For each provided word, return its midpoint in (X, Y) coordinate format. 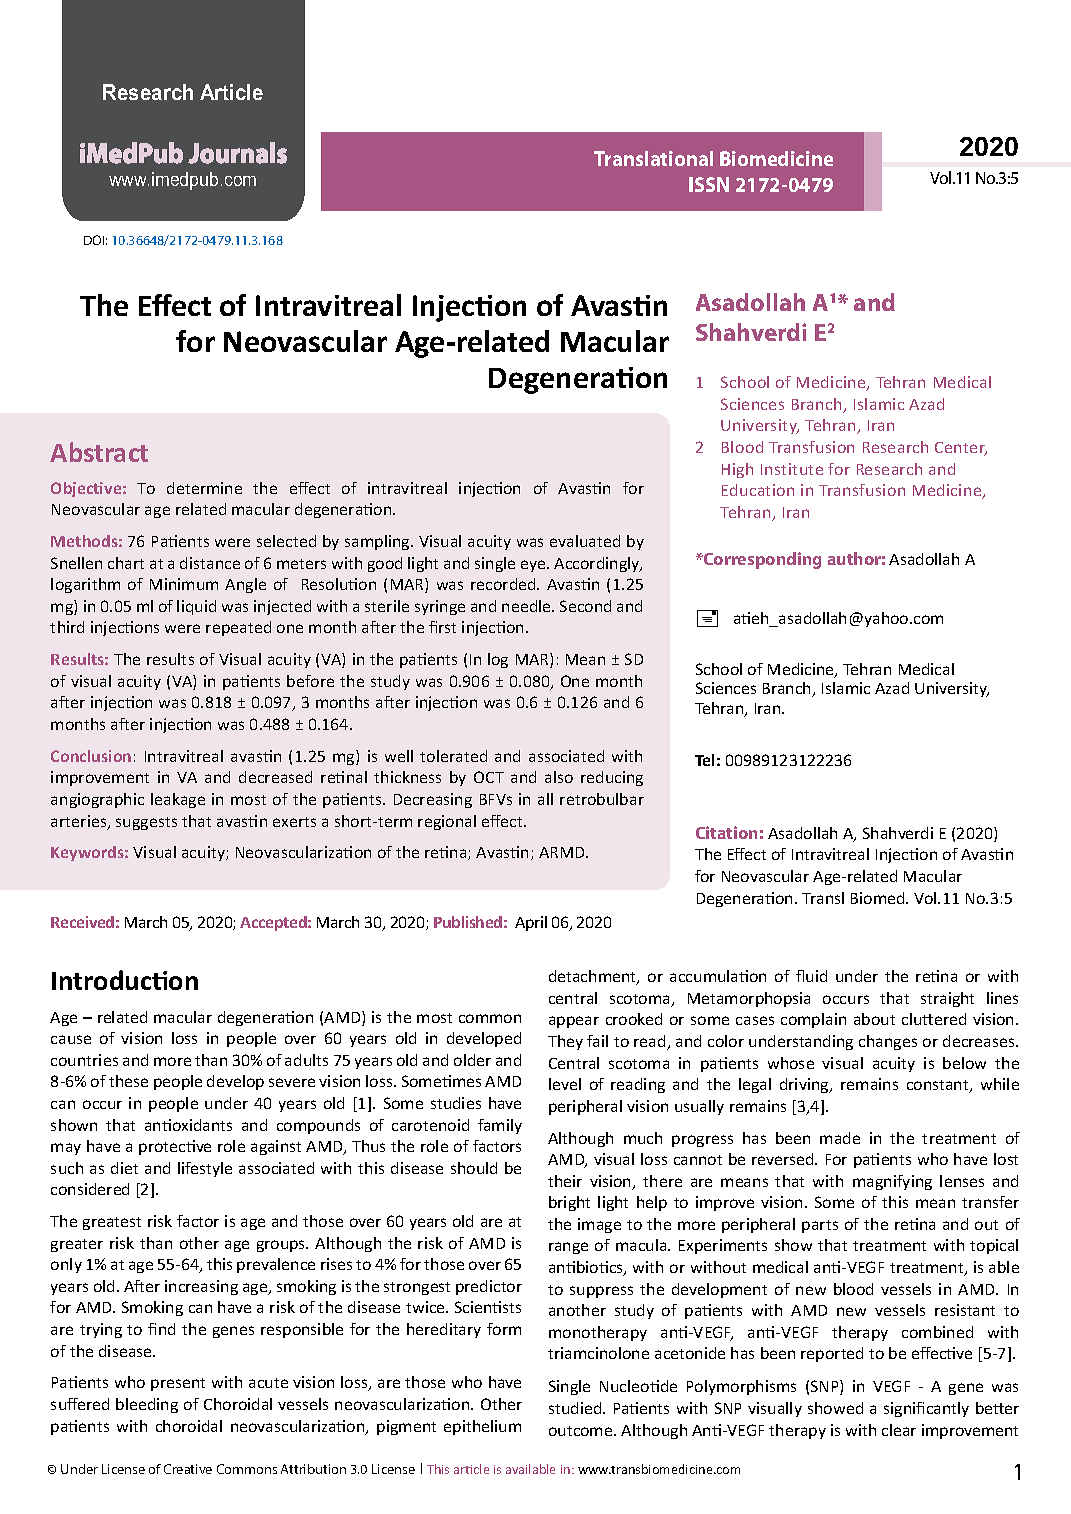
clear (899, 1430)
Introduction (125, 980)
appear (574, 1022)
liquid (196, 607)
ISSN (709, 184)
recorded (504, 584)
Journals (237, 153)
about (874, 1019)
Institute (792, 469)
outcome (582, 1431)
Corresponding (761, 560)
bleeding (147, 1405)
